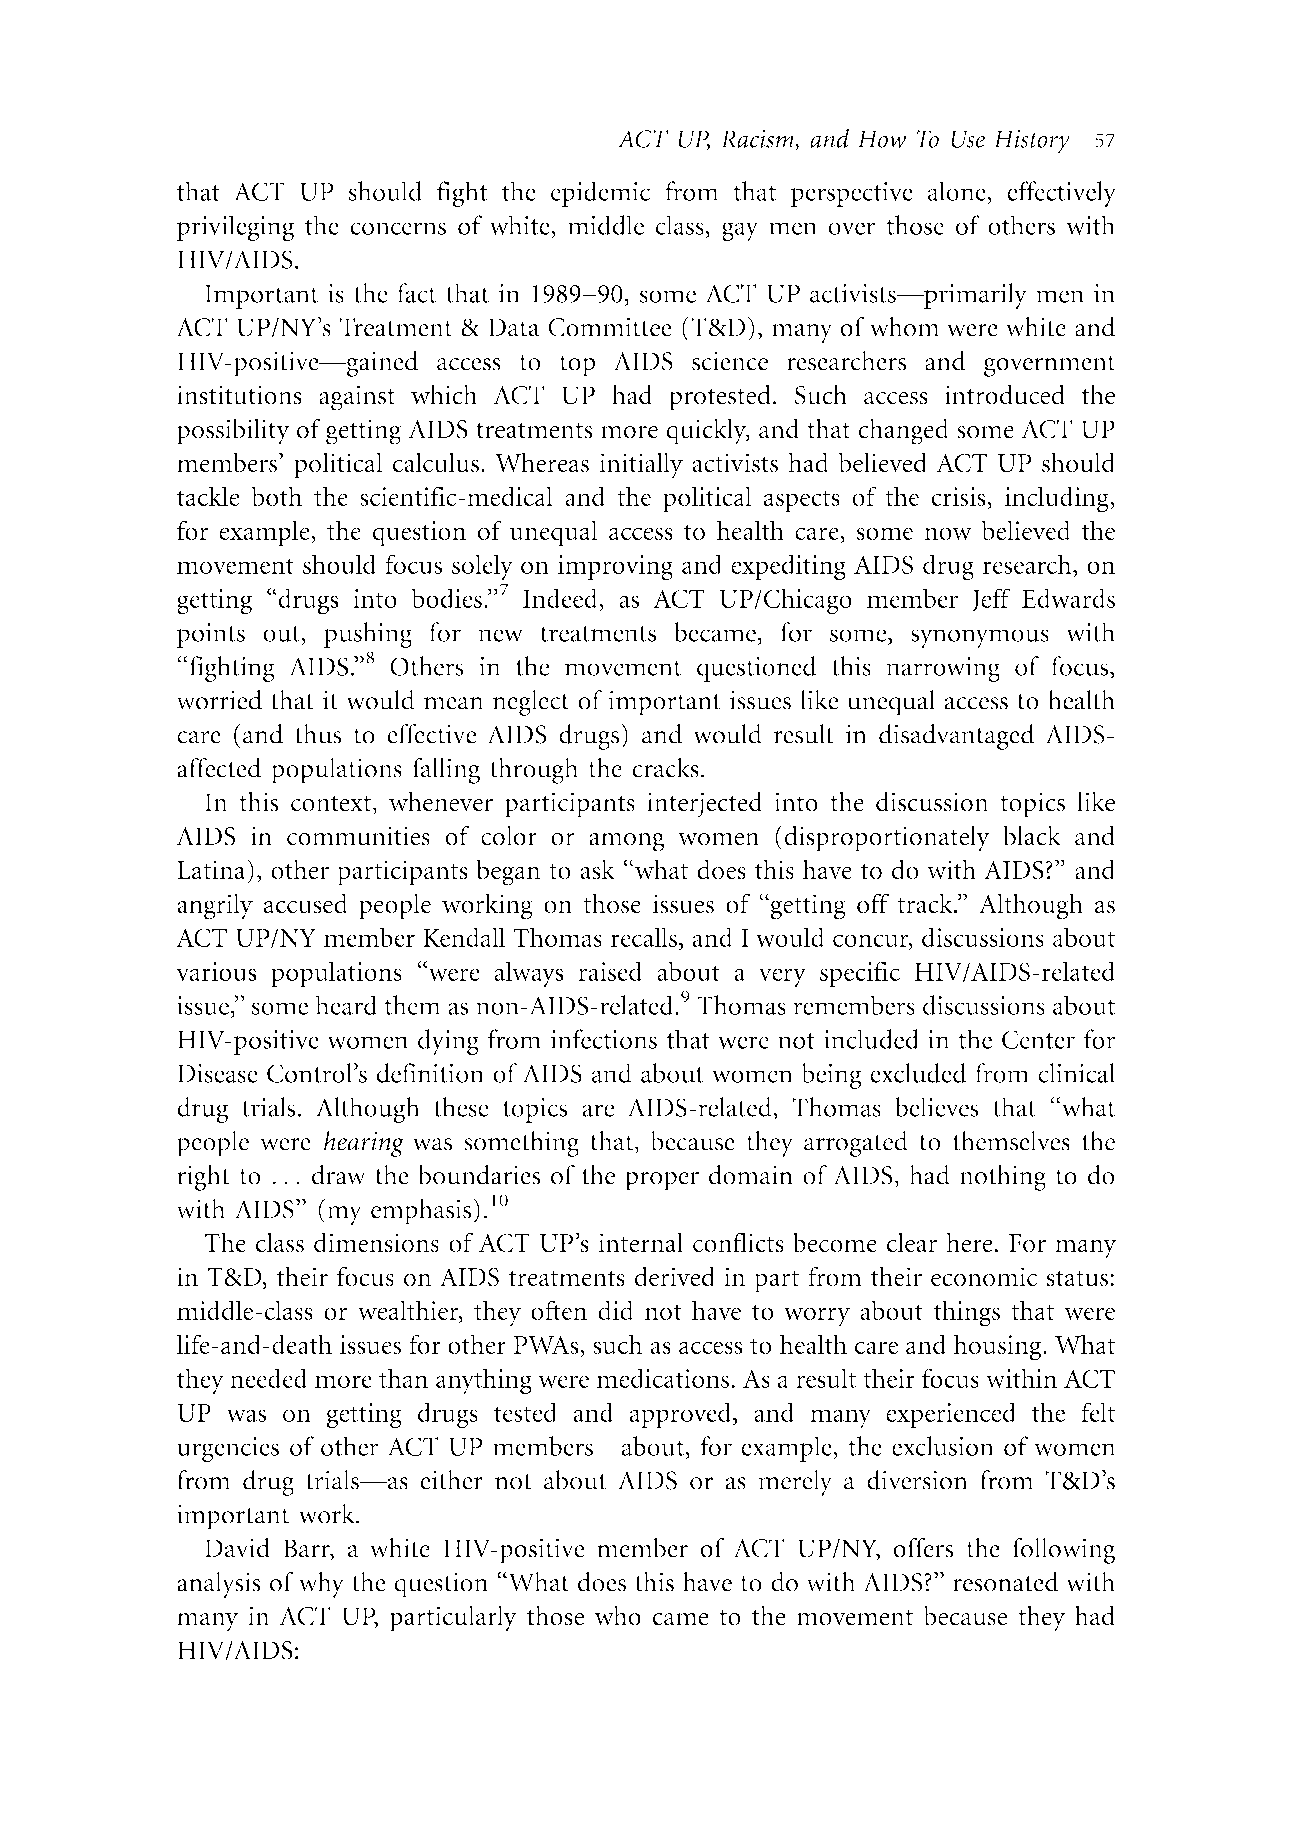 The height and width of the document is (1841, 1291). Describe the element at coordinates (321, 1585) in the document. I see `why` at that location.
